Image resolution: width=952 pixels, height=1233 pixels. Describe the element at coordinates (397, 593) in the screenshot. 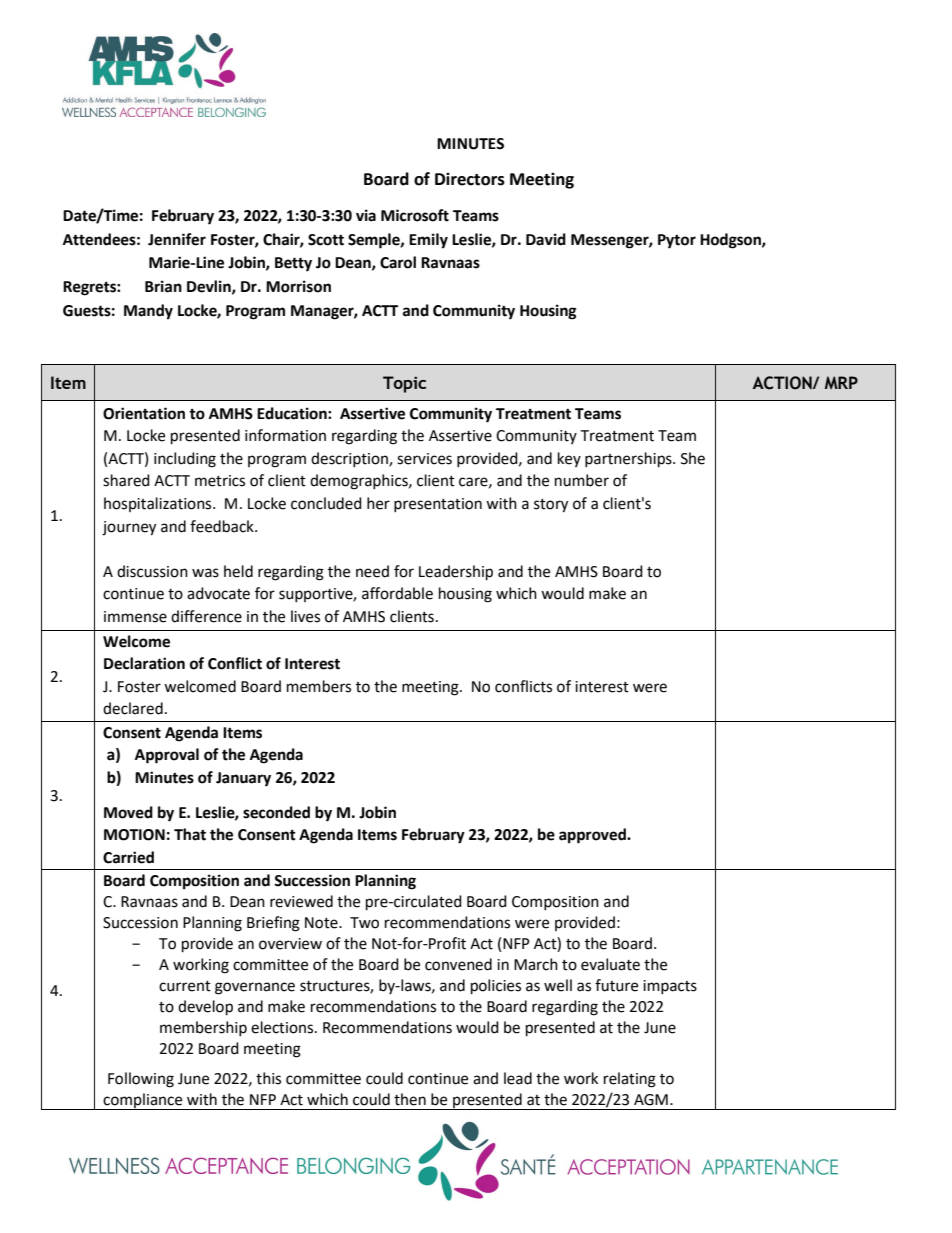

I see `affordable` at that location.
